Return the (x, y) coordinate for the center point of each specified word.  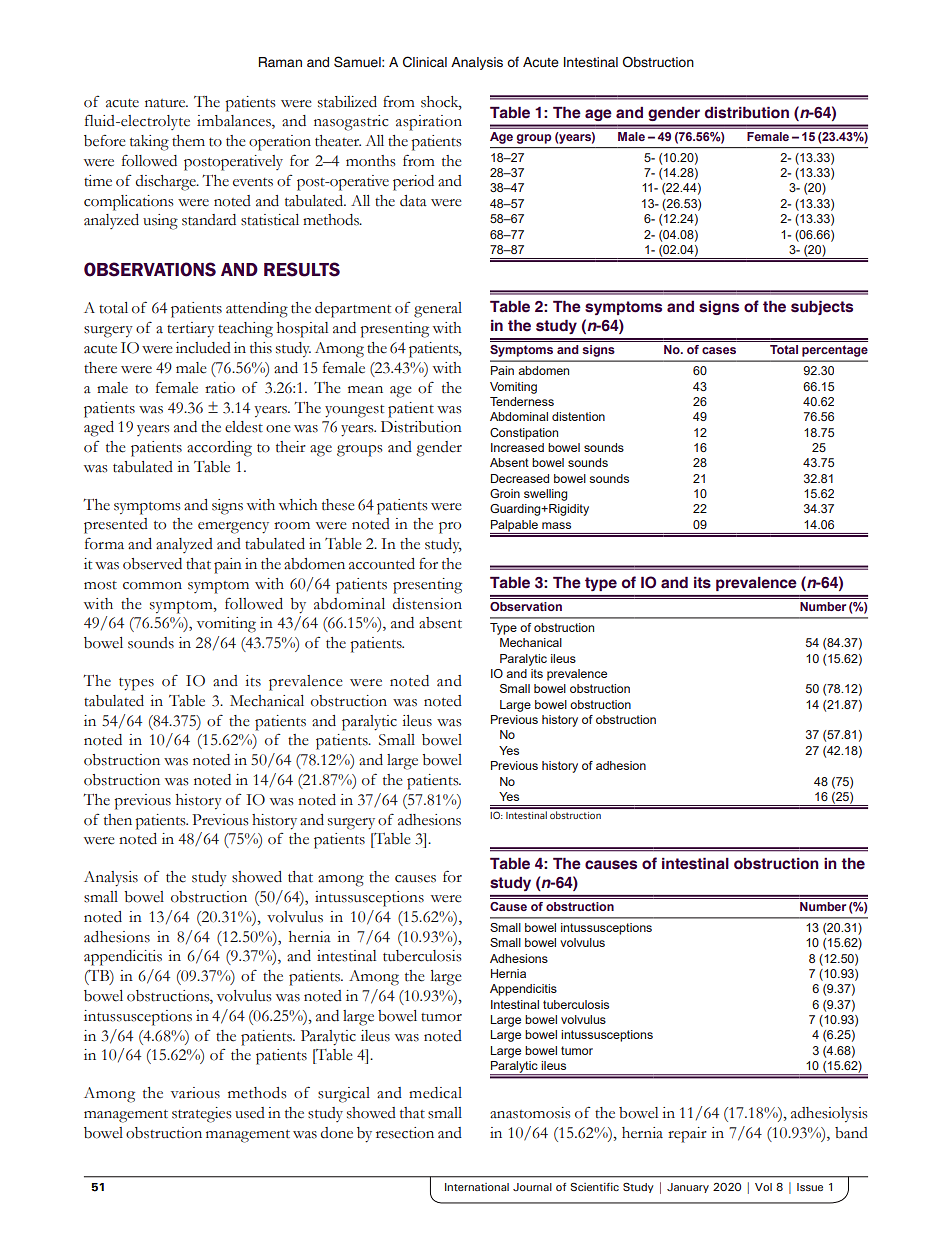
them (188, 141)
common (152, 586)
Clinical (425, 62)
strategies (202, 1115)
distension (427, 604)
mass (556, 525)
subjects (822, 308)
